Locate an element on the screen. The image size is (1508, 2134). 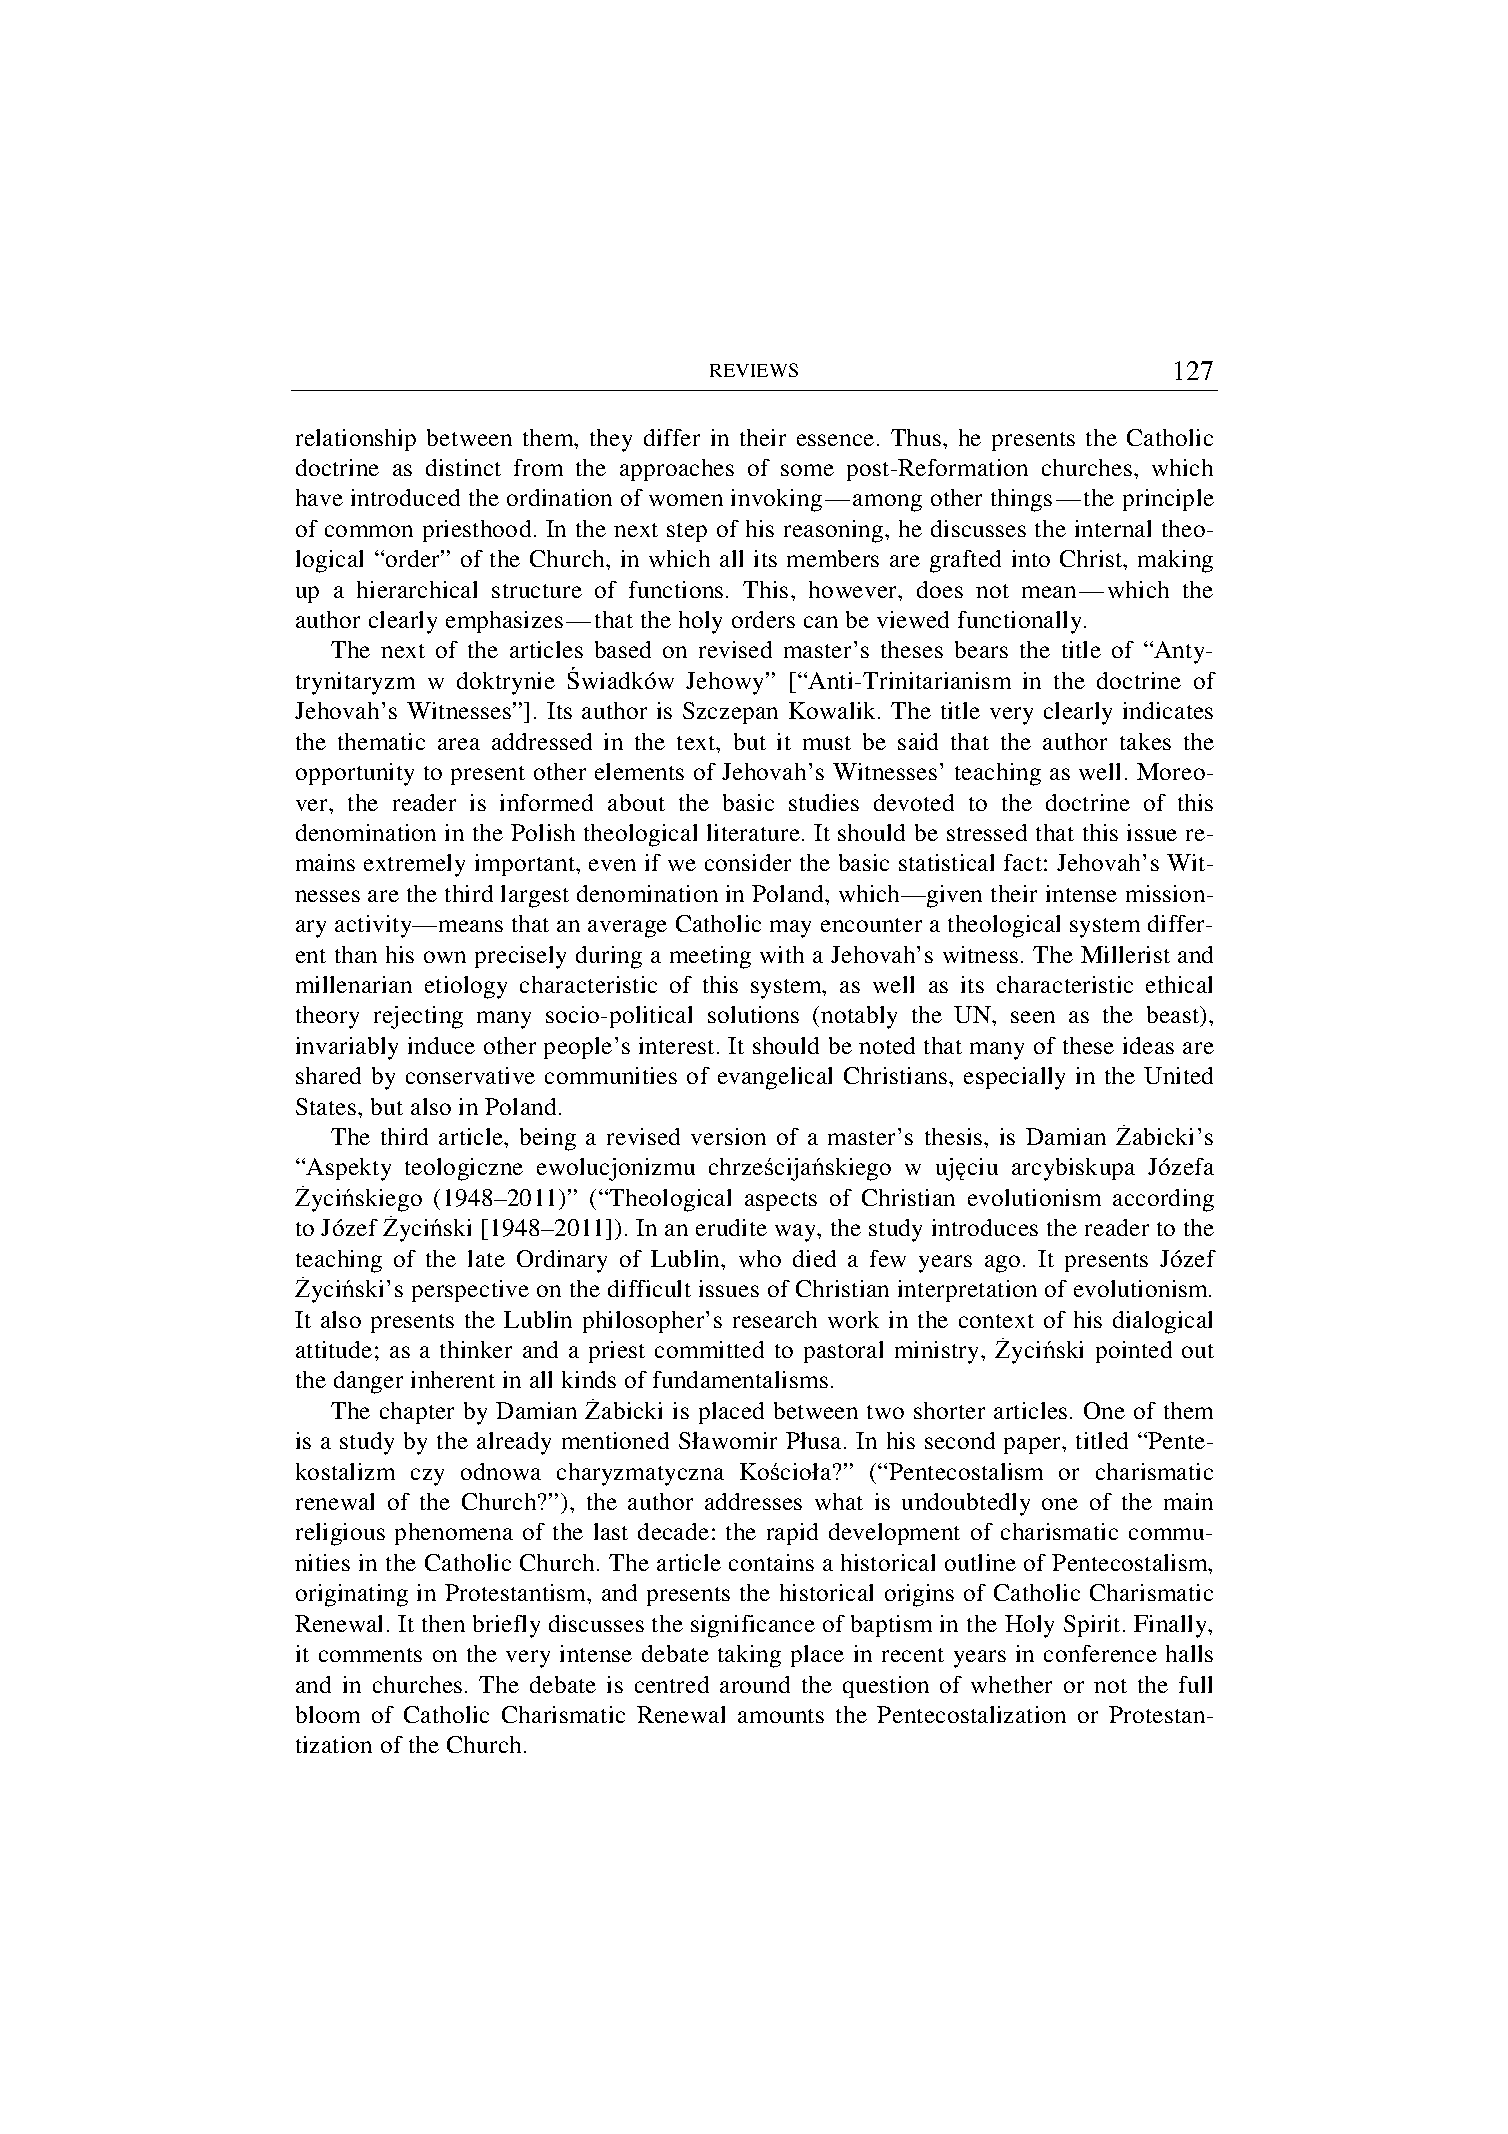
late is located at coordinates (486, 1258).
